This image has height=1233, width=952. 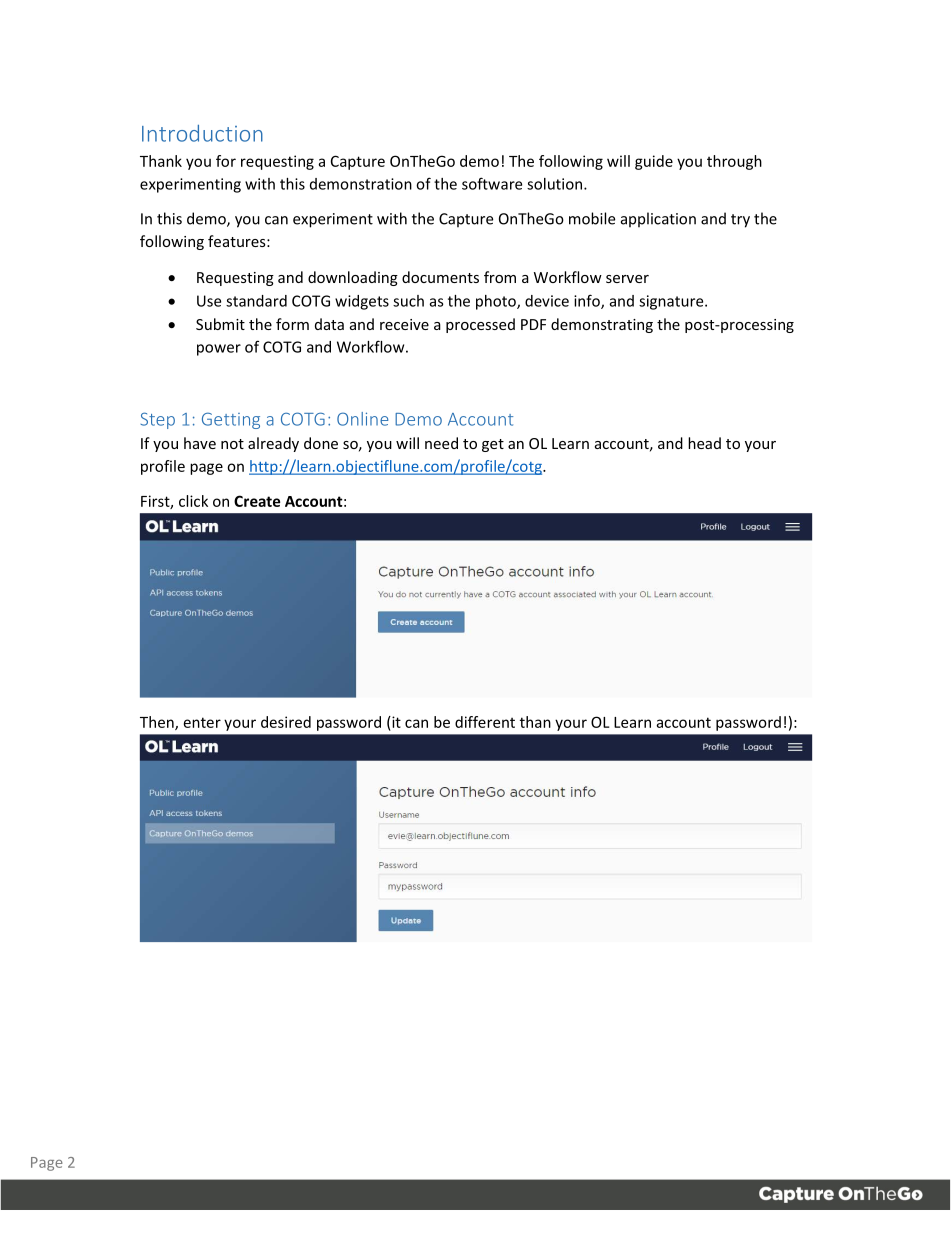 I want to click on desired, so click(x=286, y=722).
